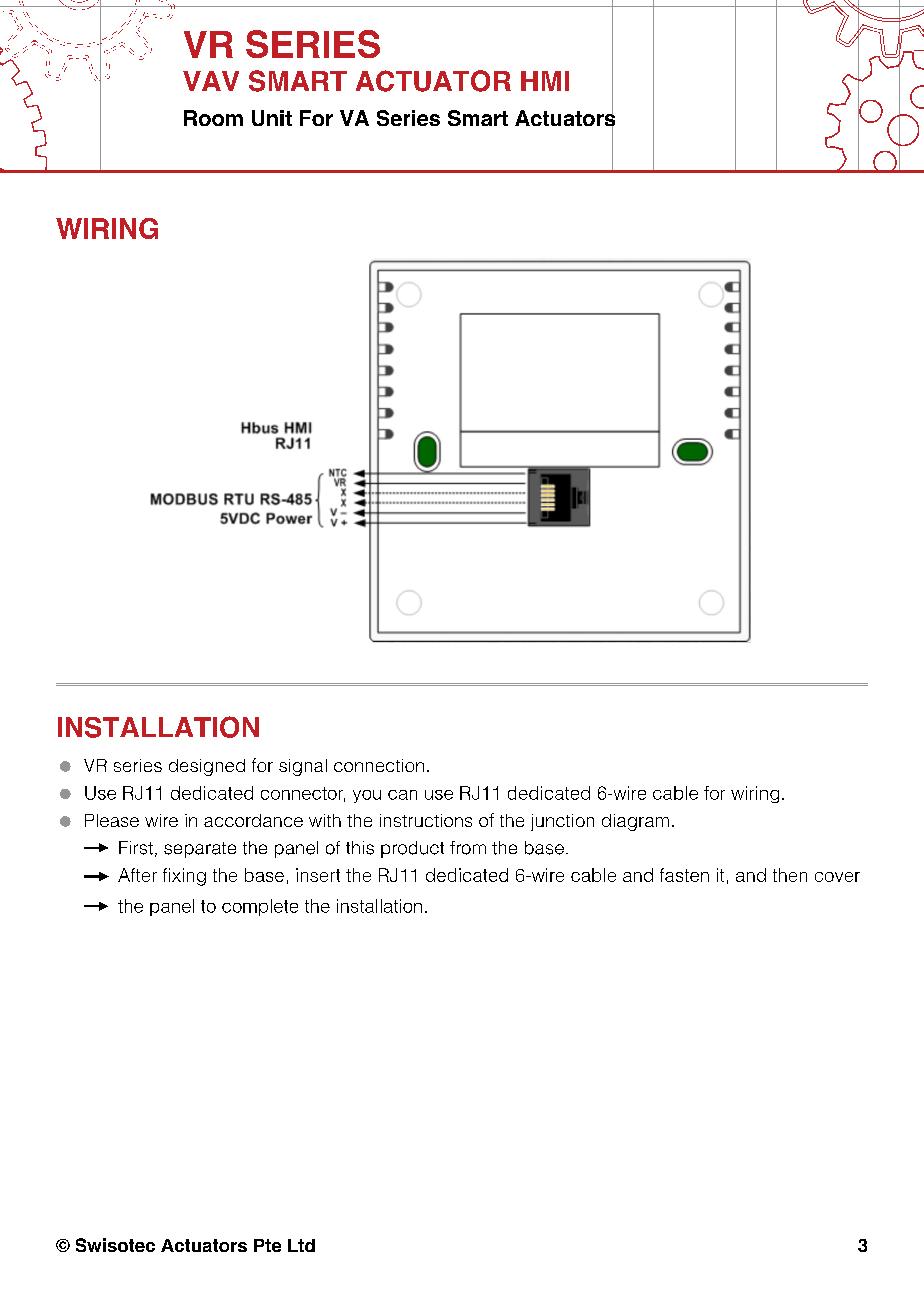 The width and height of the screenshot is (924, 1308). Describe the element at coordinates (213, 118) in the screenshot. I see `Room` at that location.
